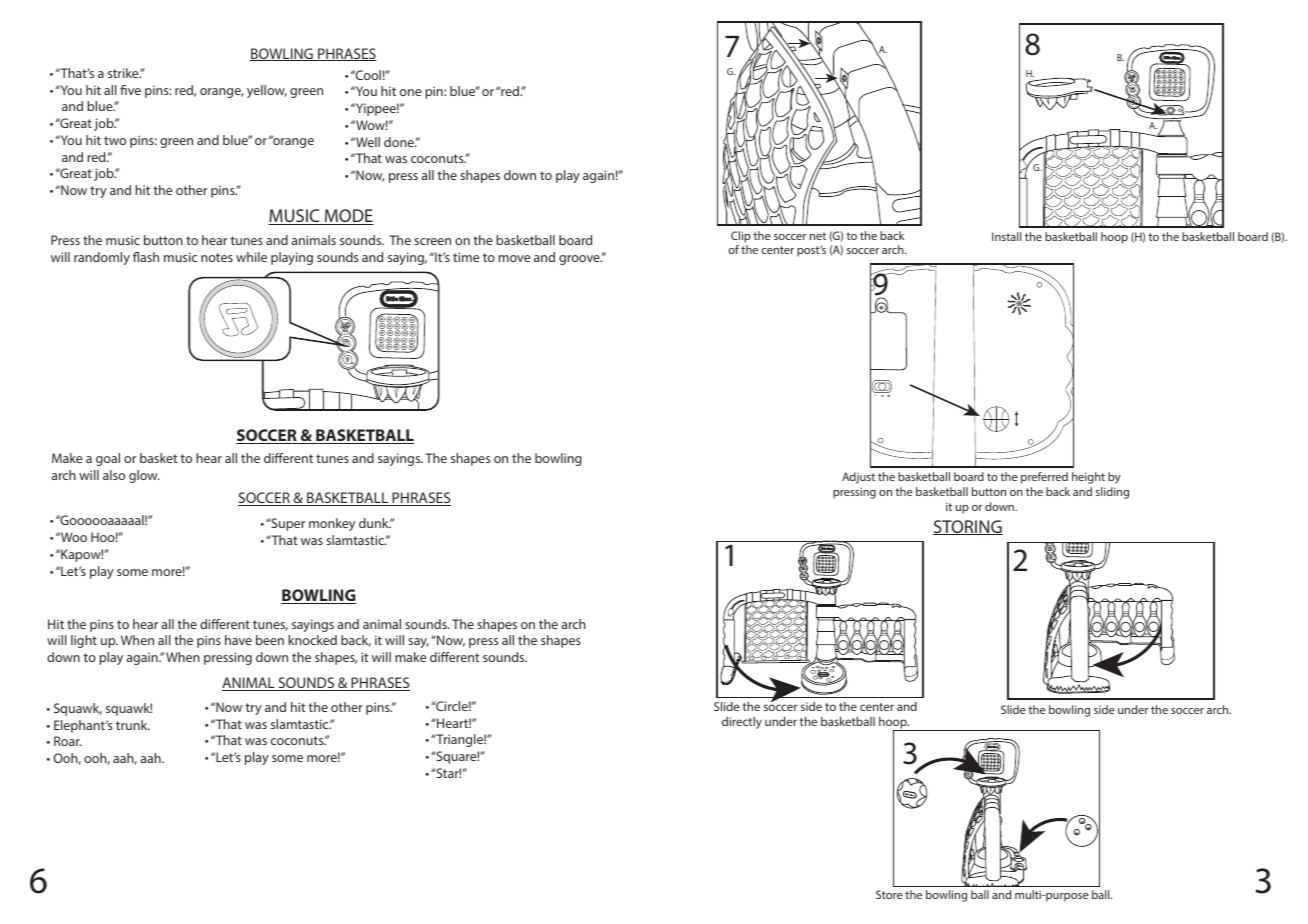 The width and height of the screenshot is (1308, 924). I want to click on done, so click(400, 142).
